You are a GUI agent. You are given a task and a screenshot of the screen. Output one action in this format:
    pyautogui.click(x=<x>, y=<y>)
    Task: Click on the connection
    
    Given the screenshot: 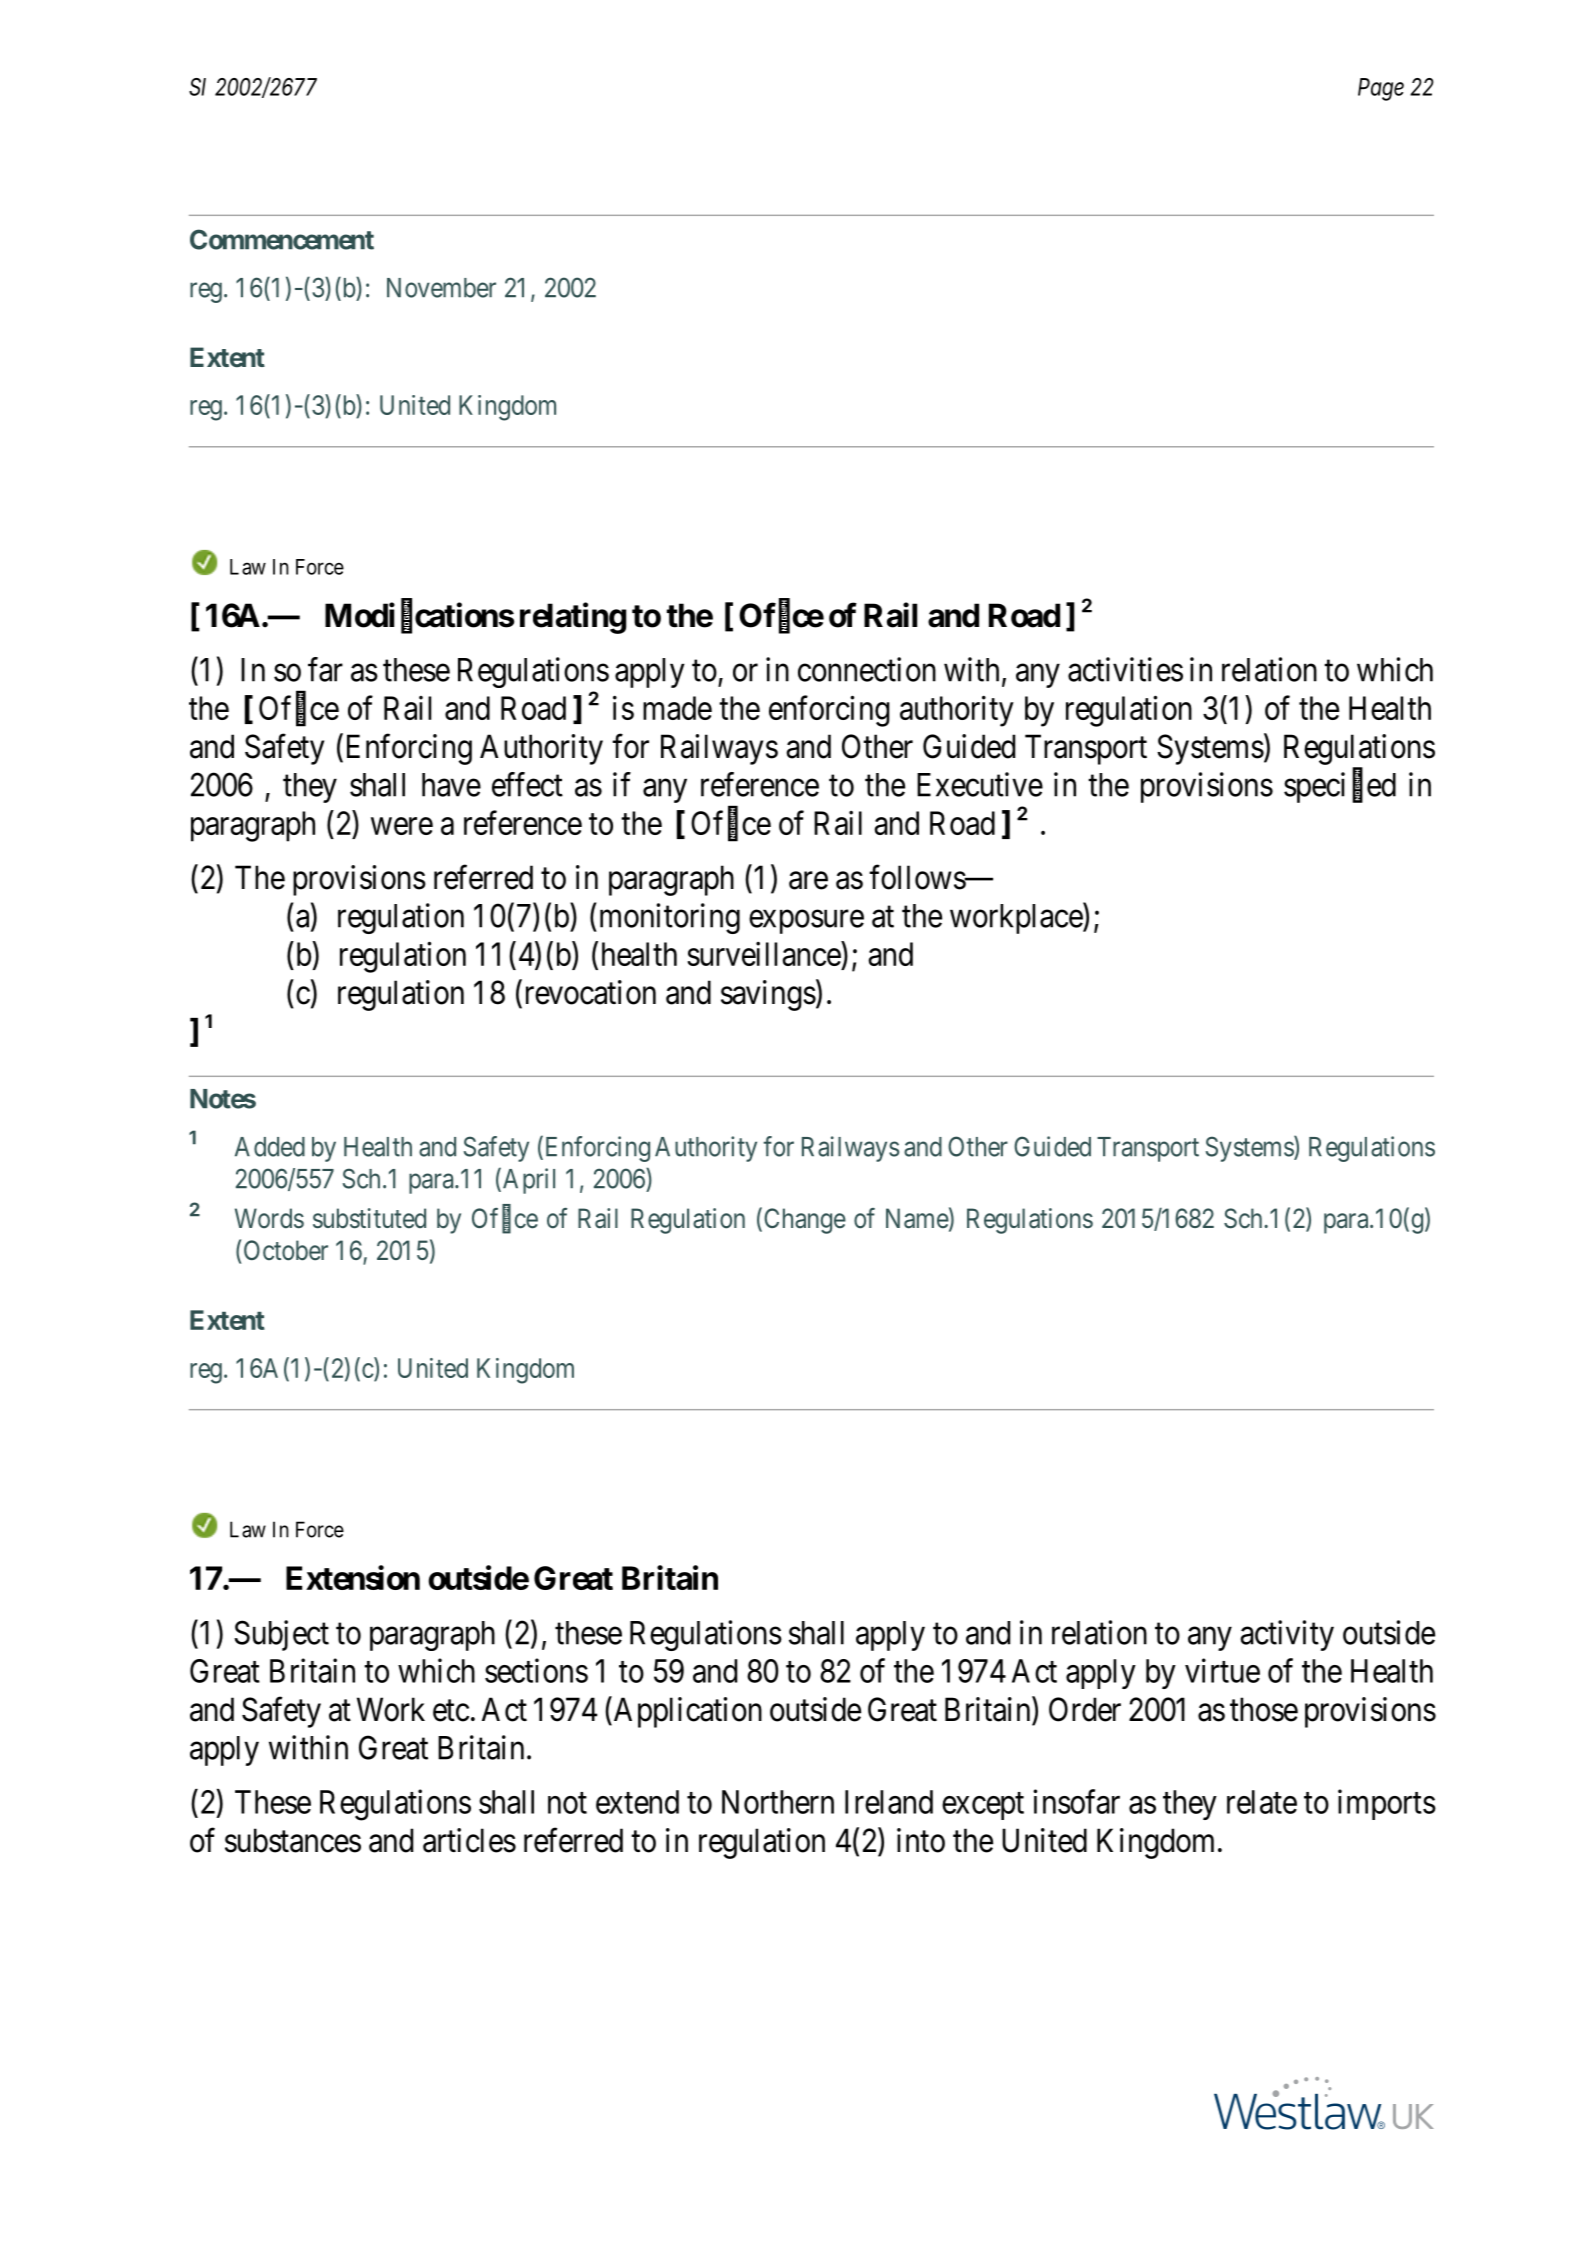 What is the action you would take?
    pyautogui.click(x=867, y=669)
